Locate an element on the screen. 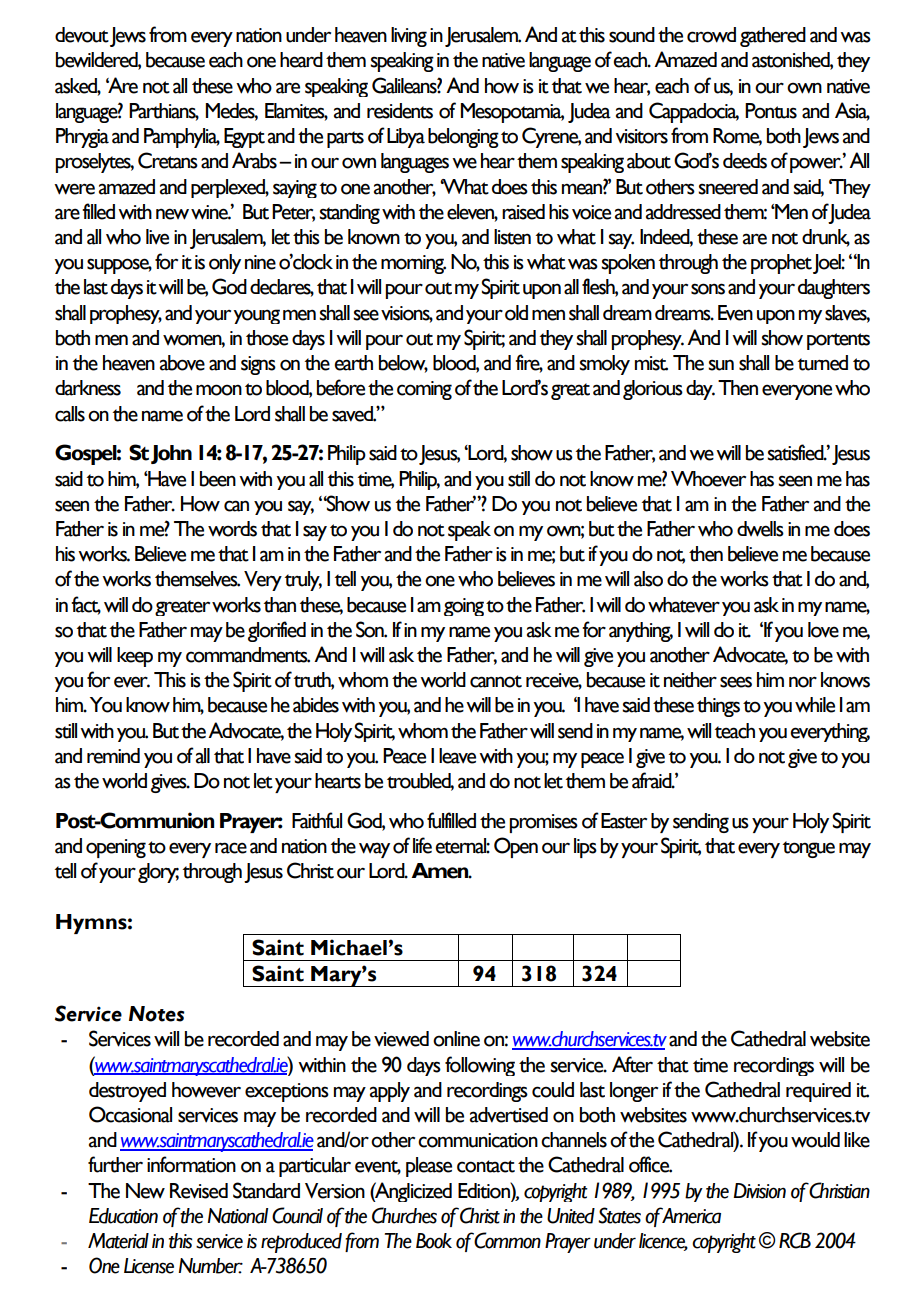 This screenshot has height=1308, width=924. Education is located at coordinates (123, 1216).
